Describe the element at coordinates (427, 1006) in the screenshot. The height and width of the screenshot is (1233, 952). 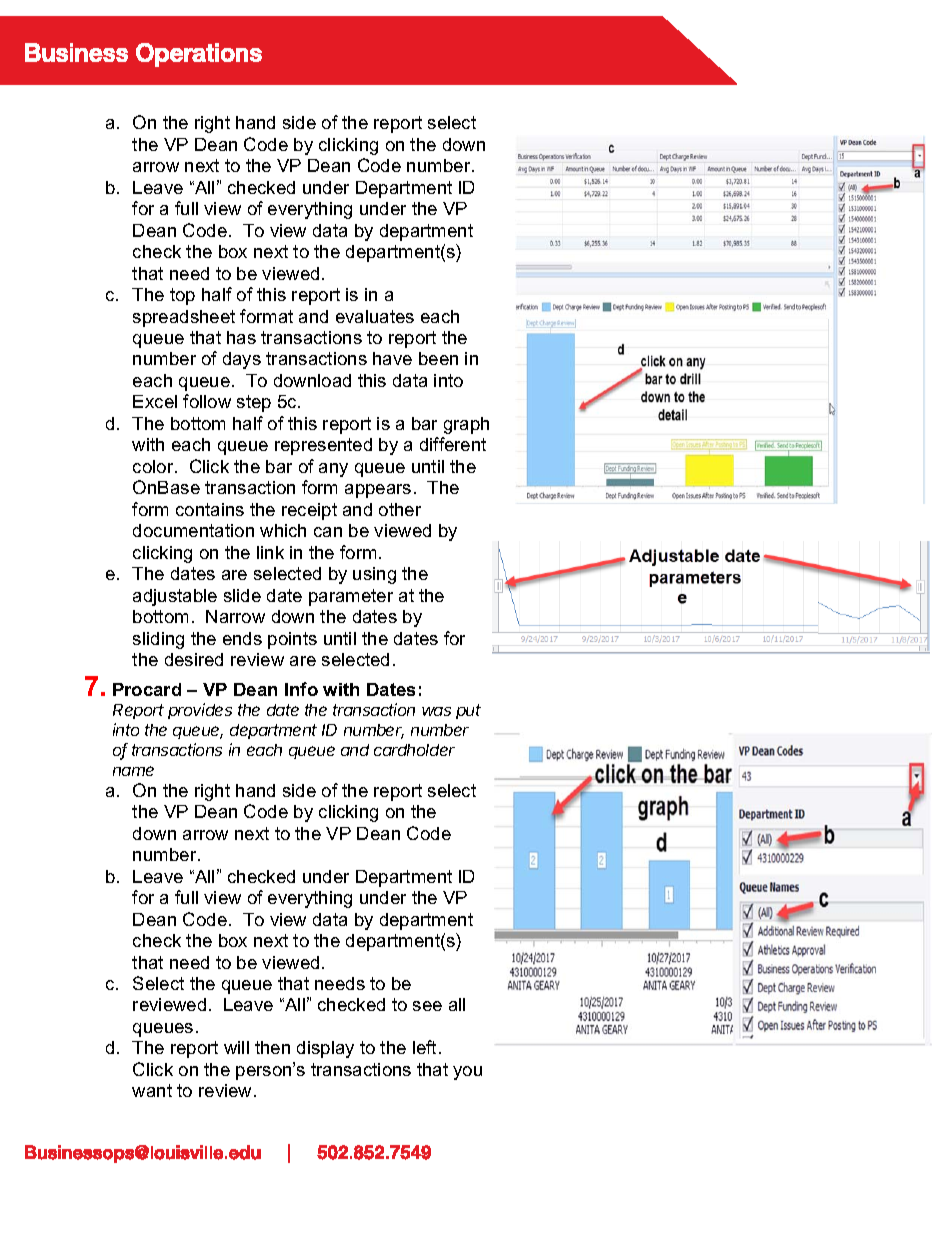
I see `see` at that location.
